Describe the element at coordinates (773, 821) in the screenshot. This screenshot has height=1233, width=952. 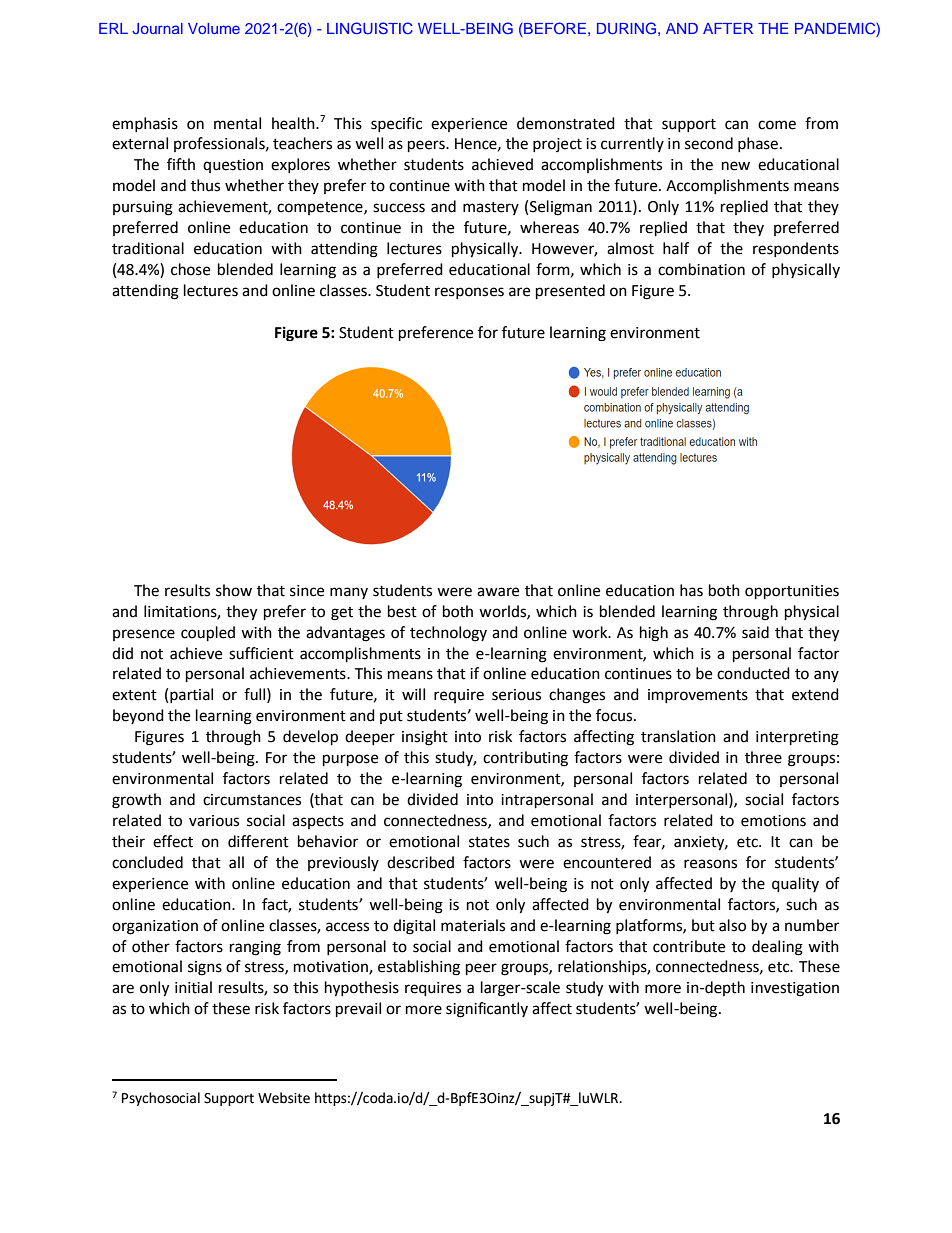
I see `emotions` at that location.
